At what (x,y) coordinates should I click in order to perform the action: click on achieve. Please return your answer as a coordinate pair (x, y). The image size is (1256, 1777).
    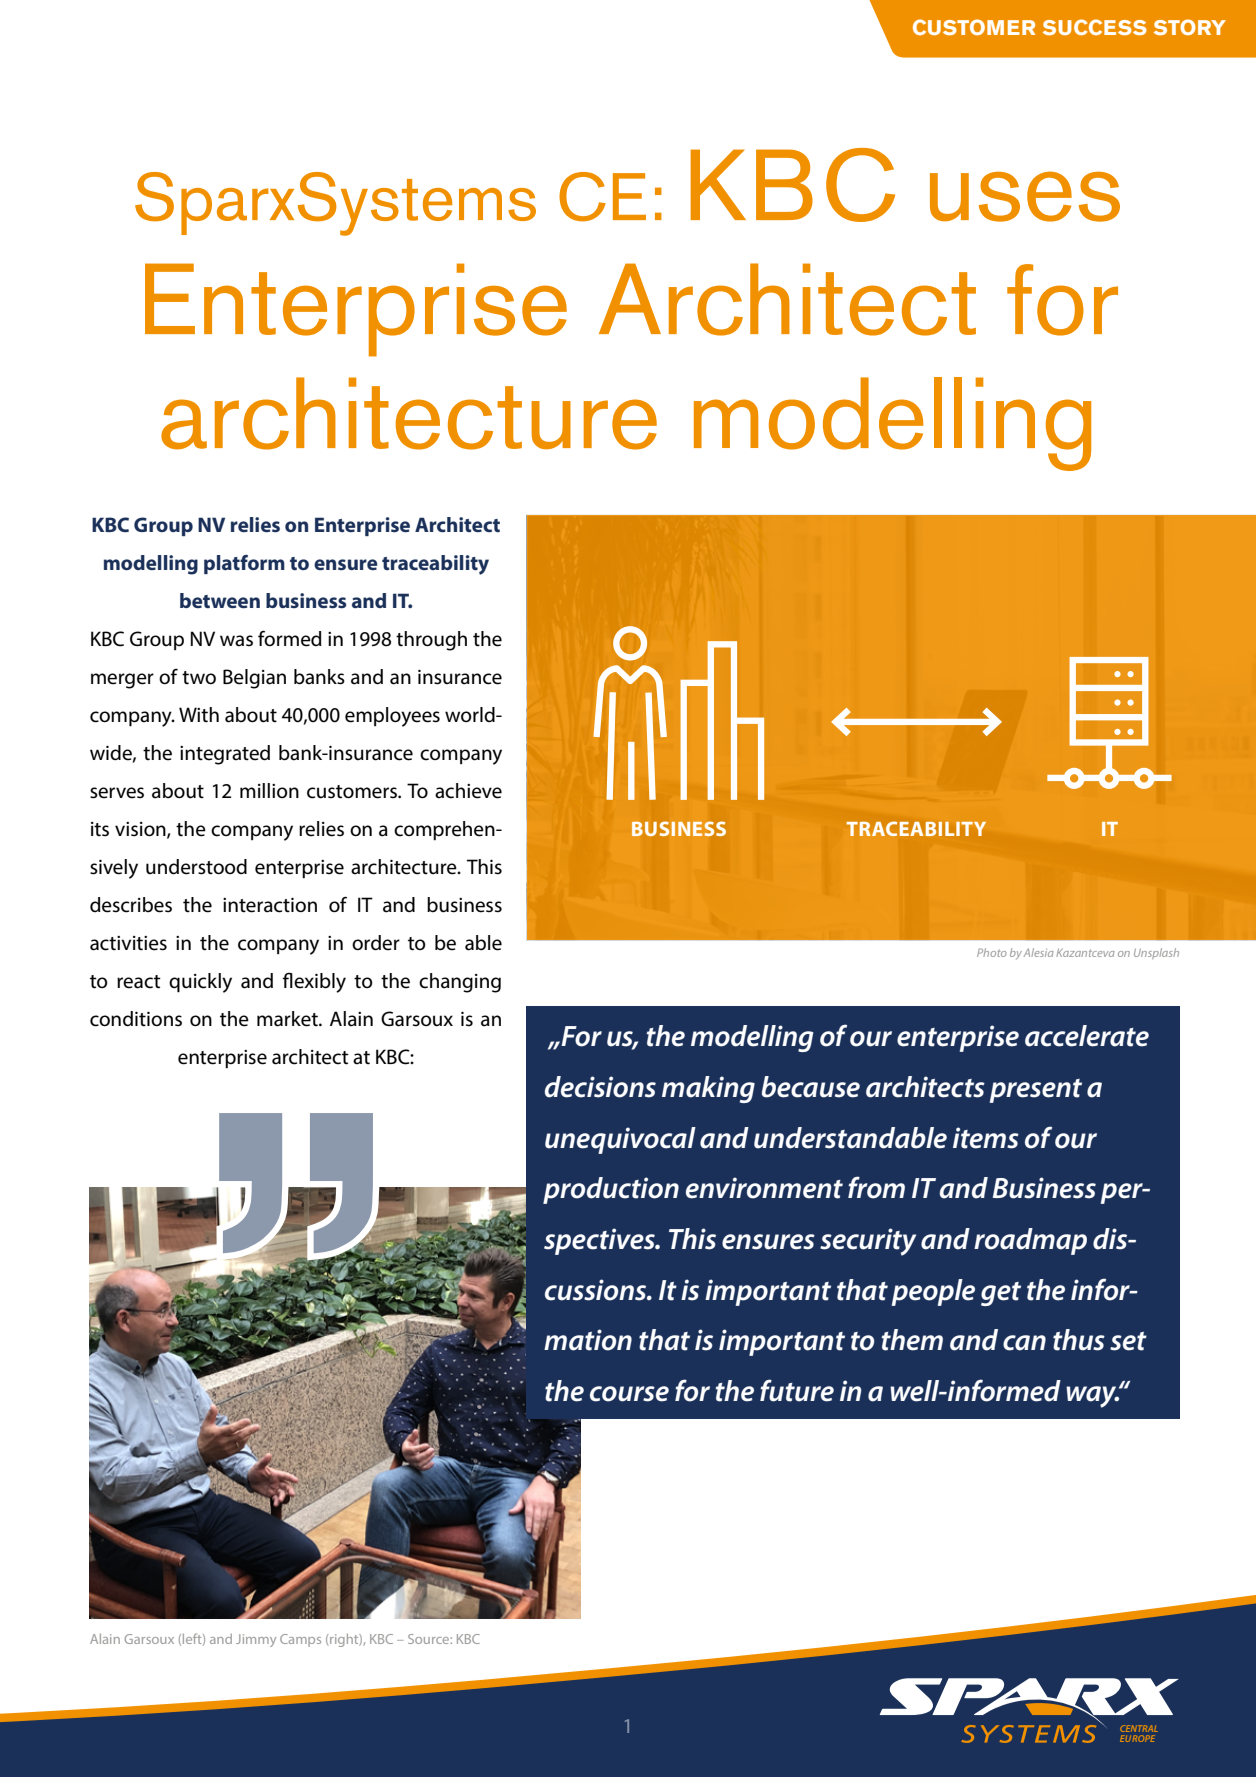
    Looking at the image, I should click on (468, 791).
